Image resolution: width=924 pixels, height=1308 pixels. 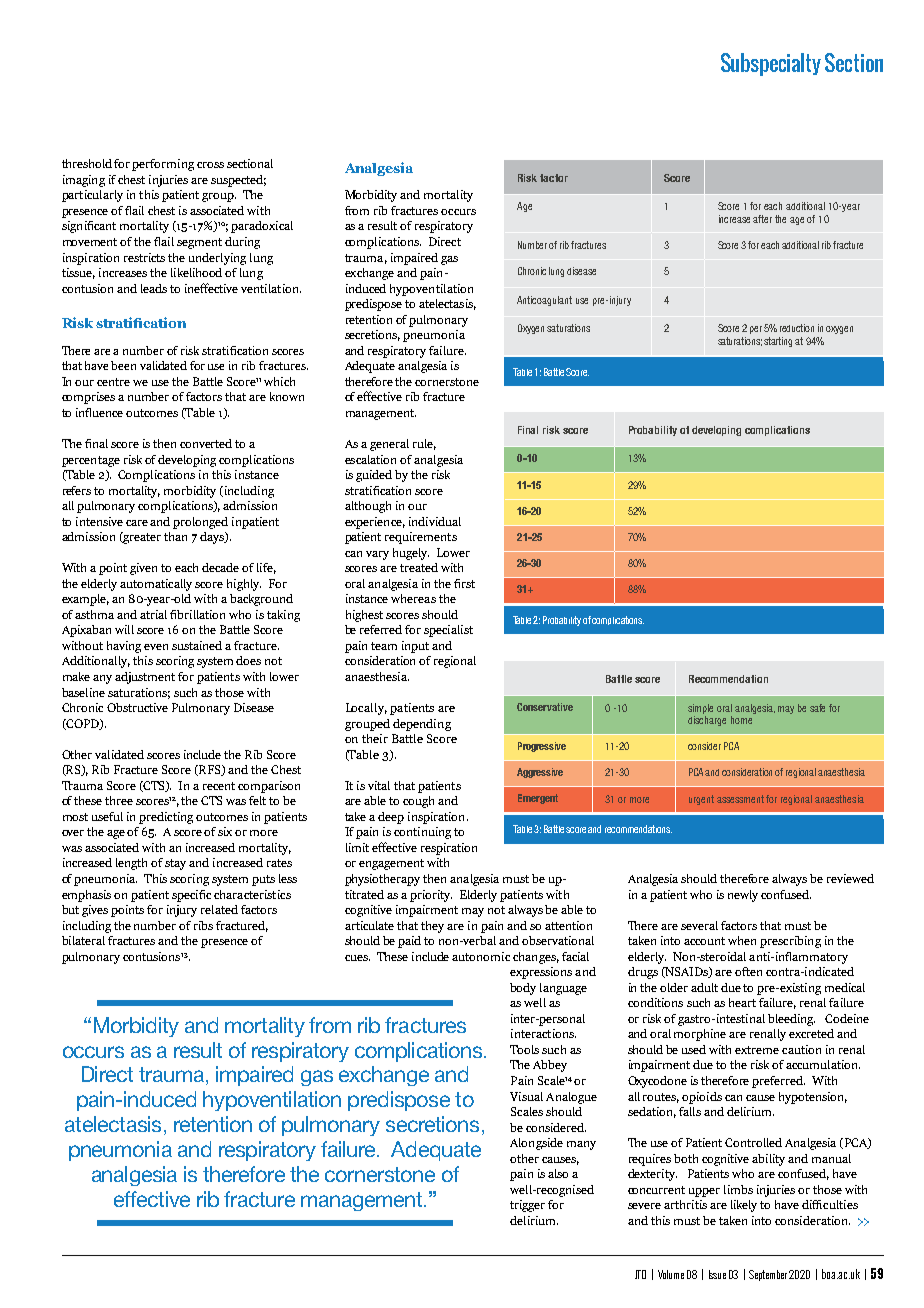 I want to click on trigger, so click(x=527, y=1206).
